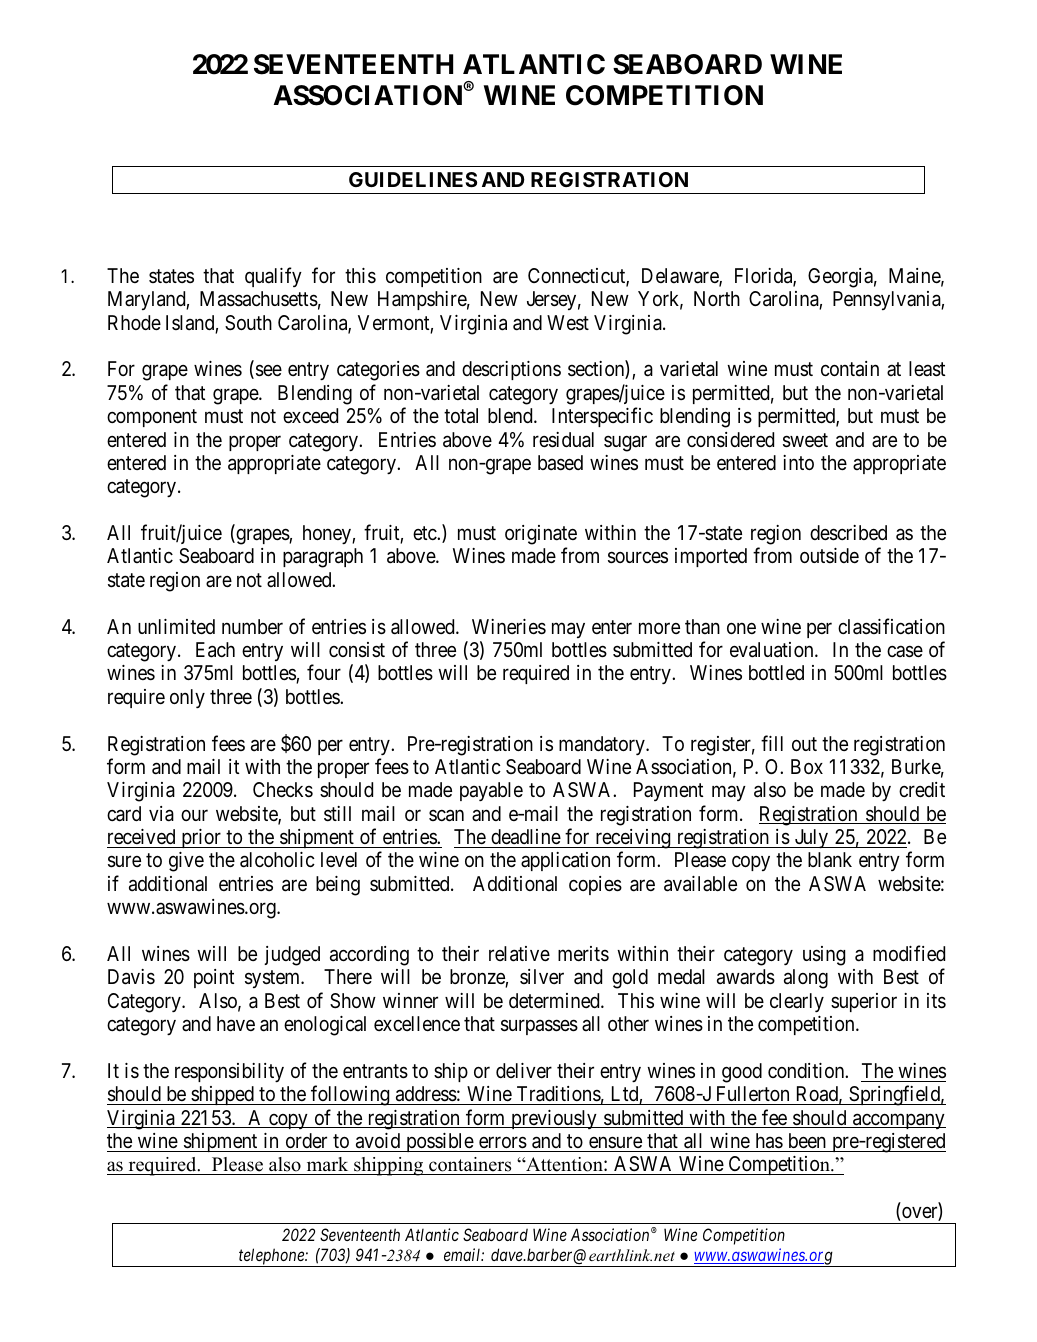 The image size is (1037, 1342). Describe the element at coordinates (776, 672) in the page. I see `bottled` at that location.
